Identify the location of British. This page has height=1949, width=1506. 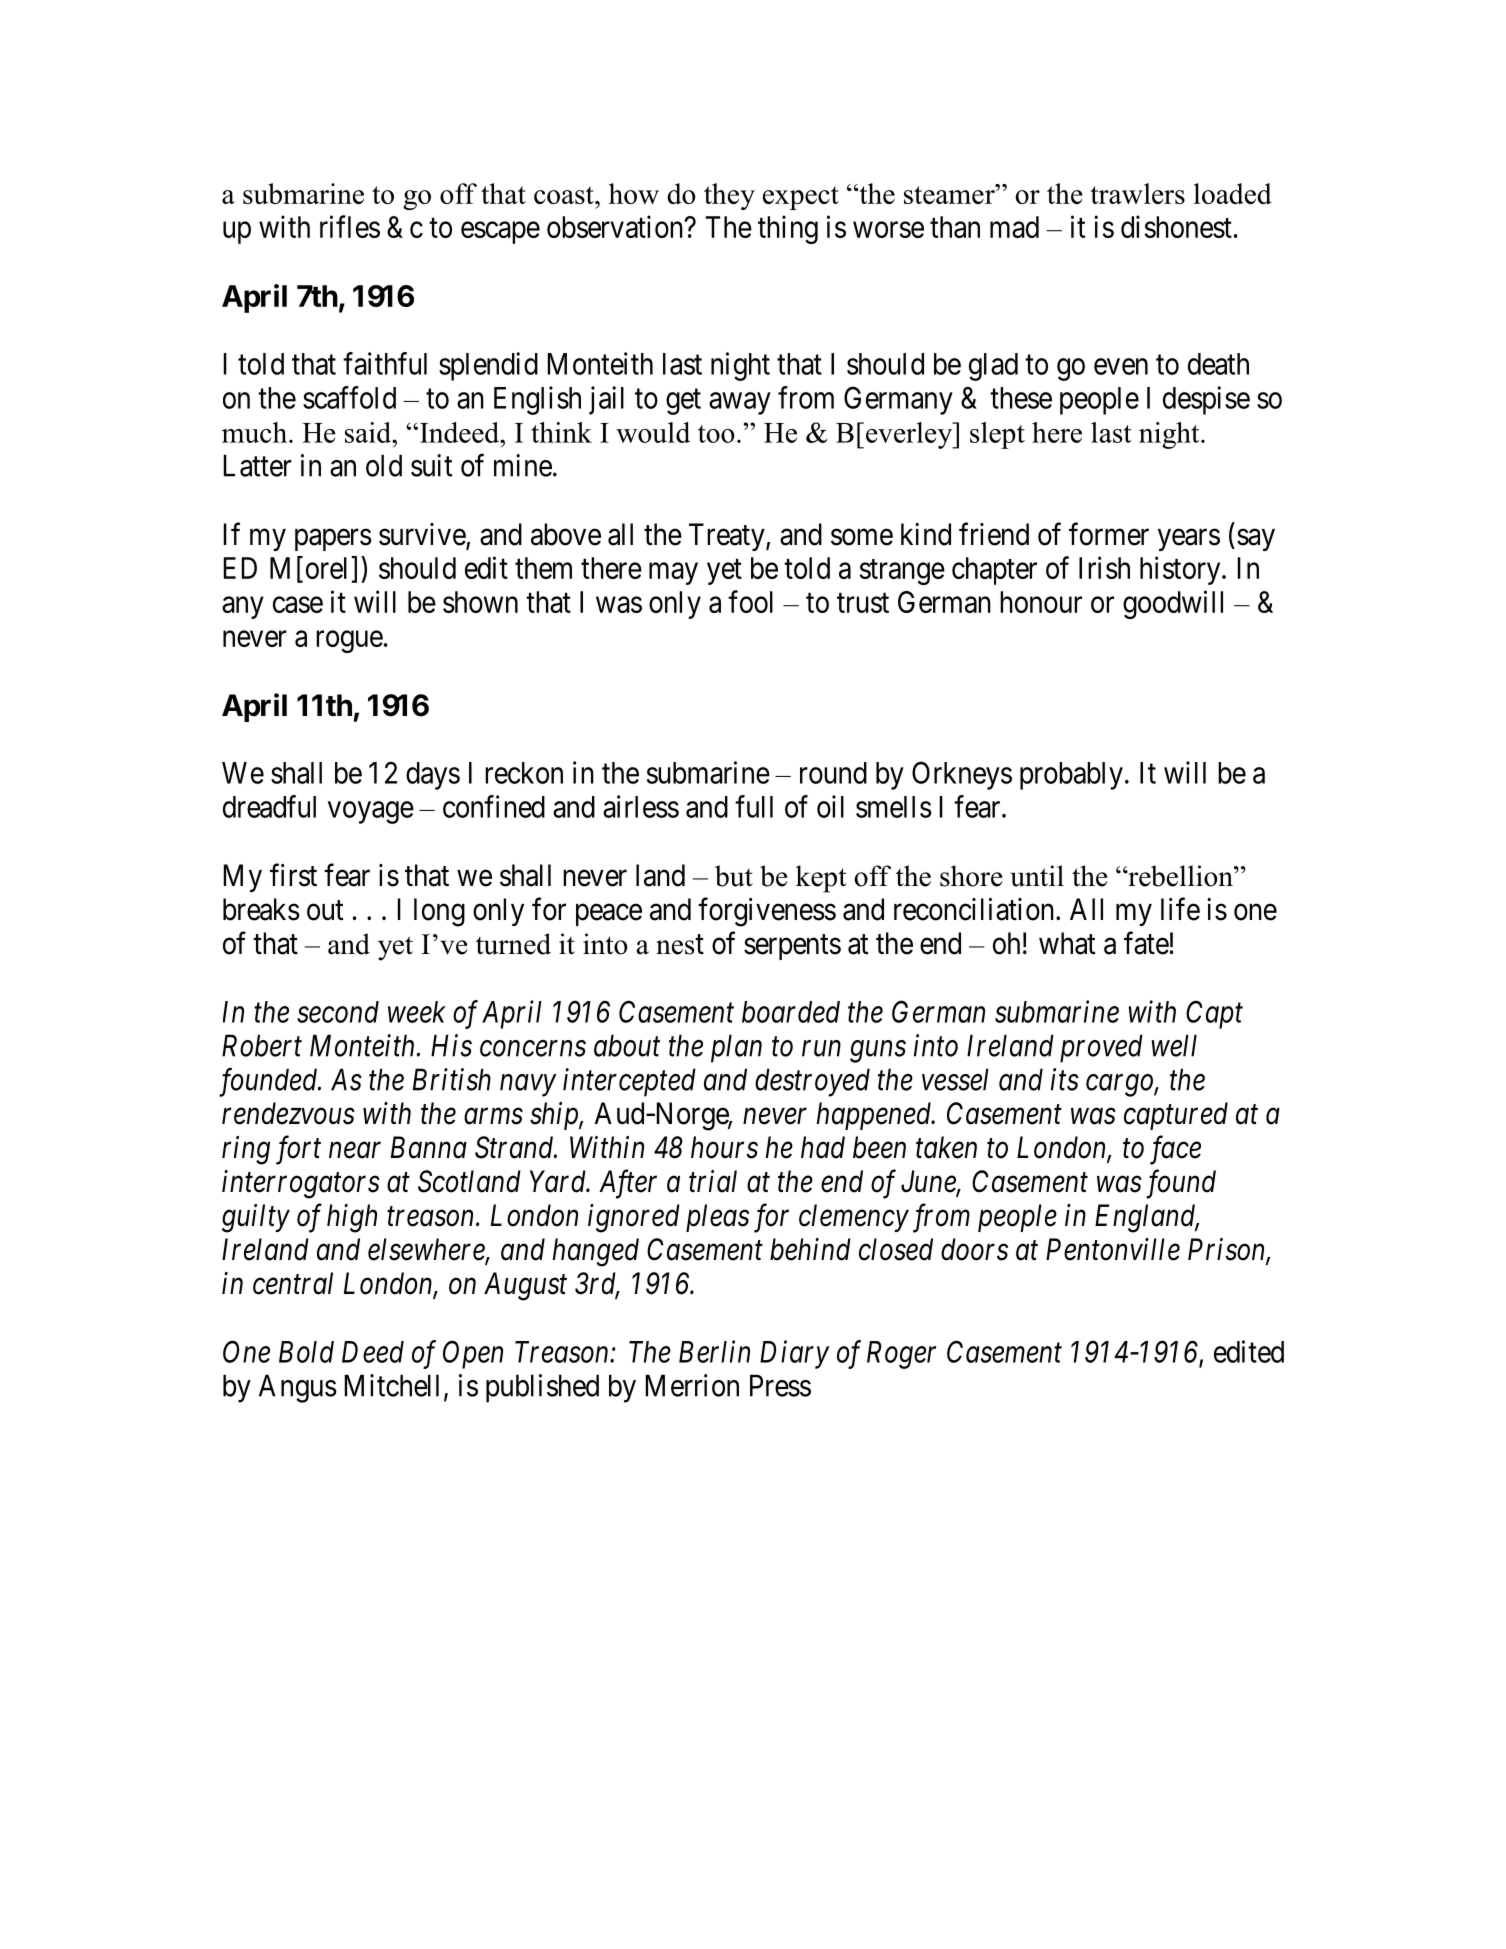
(452, 1079).
